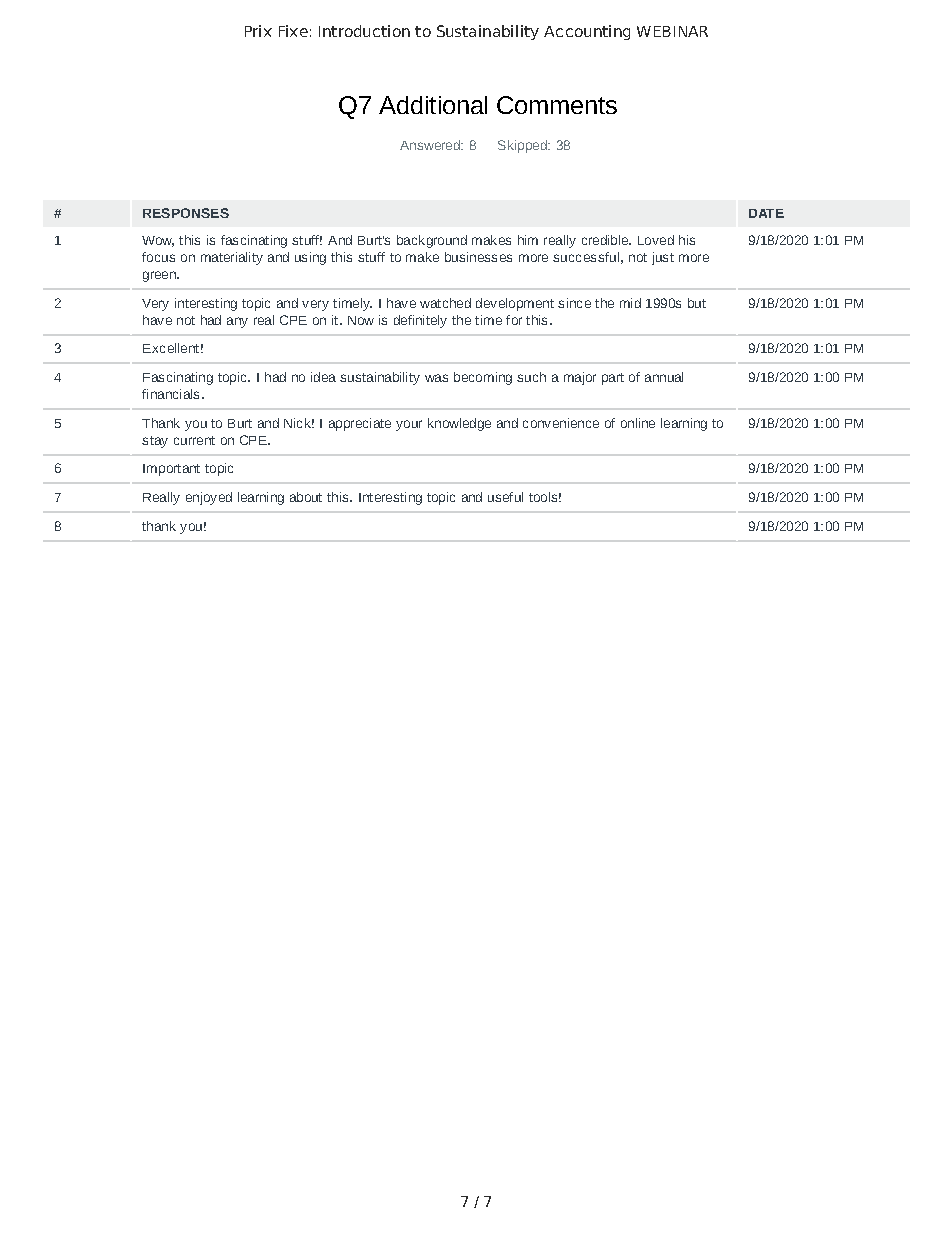  What do you see at coordinates (672, 31) in the page?
I see `WEBINAR` at bounding box center [672, 31].
